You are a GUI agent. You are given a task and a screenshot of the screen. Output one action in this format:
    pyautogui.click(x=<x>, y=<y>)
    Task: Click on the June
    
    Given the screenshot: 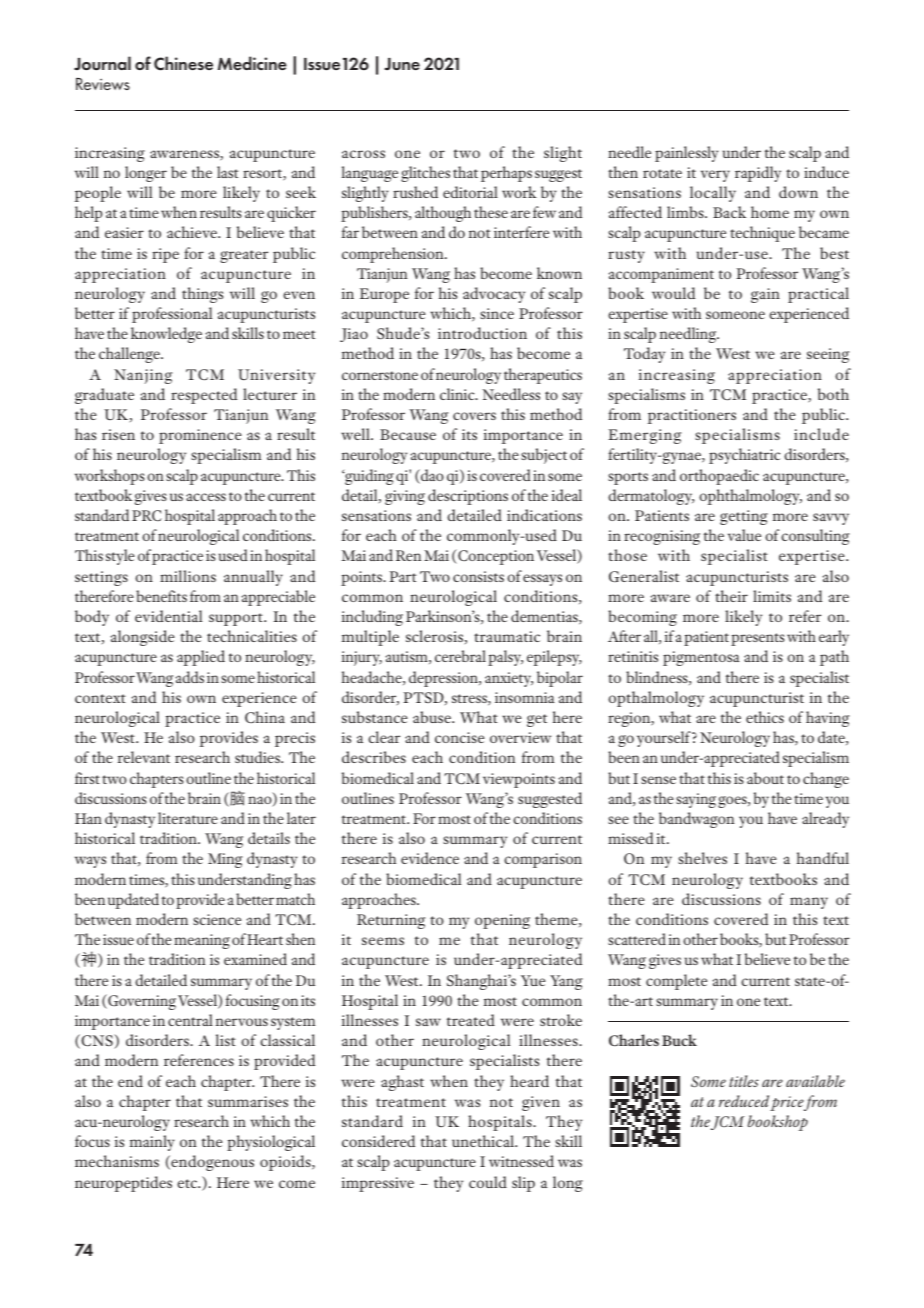 What is the action you would take?
    pyautogui.click(x=402, y=64)
